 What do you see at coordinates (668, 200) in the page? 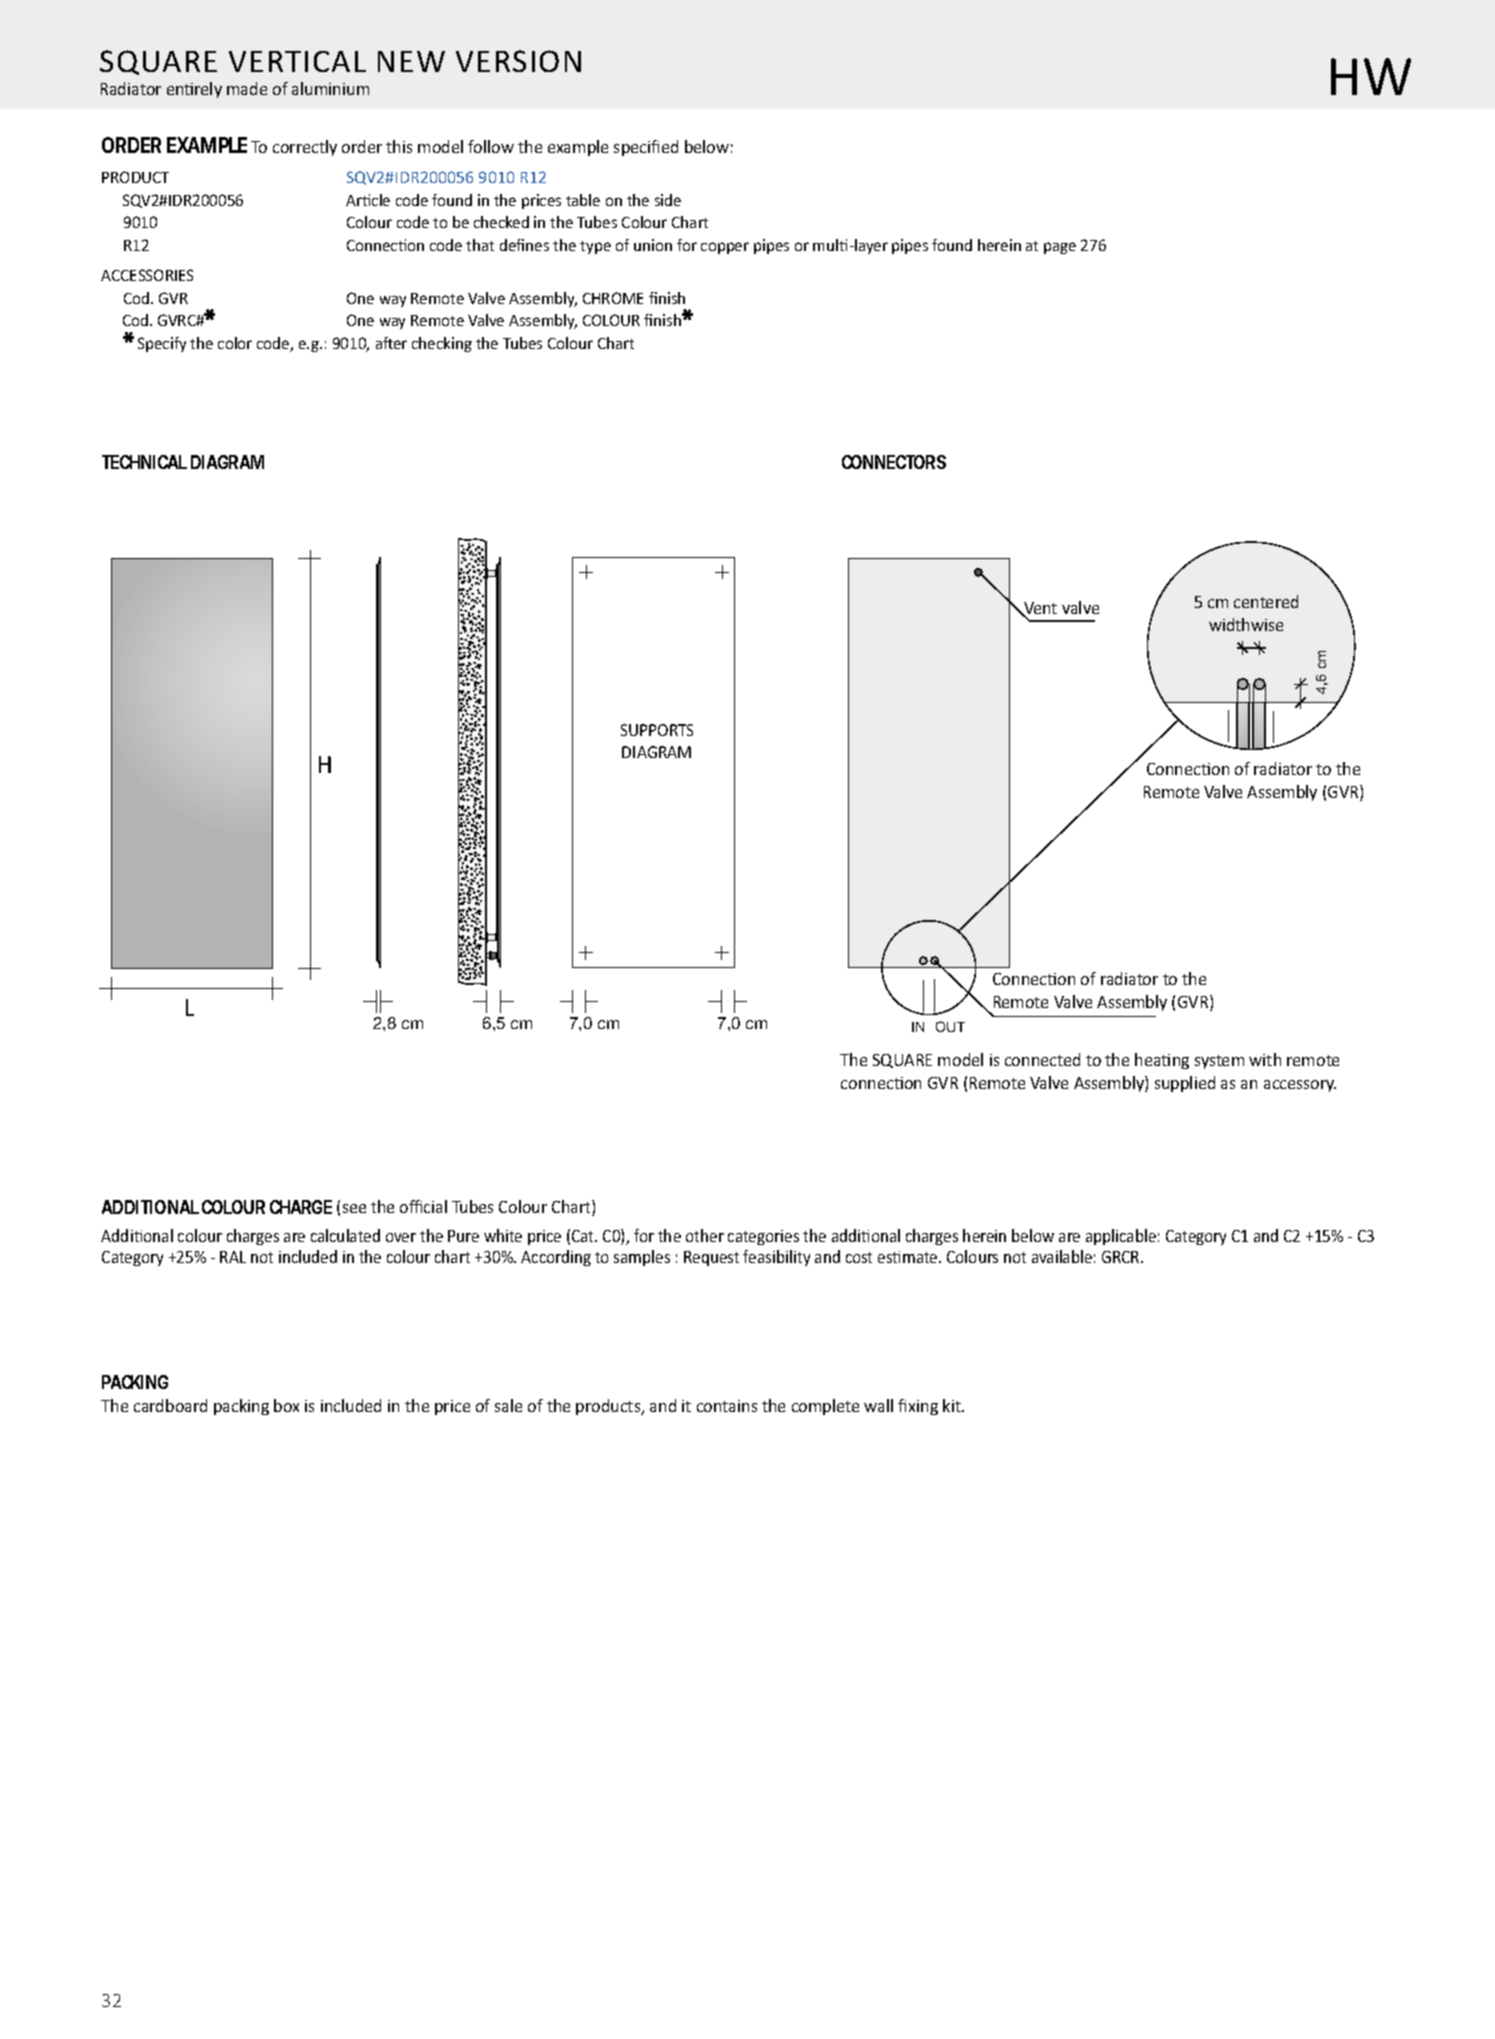
I see `side` at bounding box center [668, 200].
